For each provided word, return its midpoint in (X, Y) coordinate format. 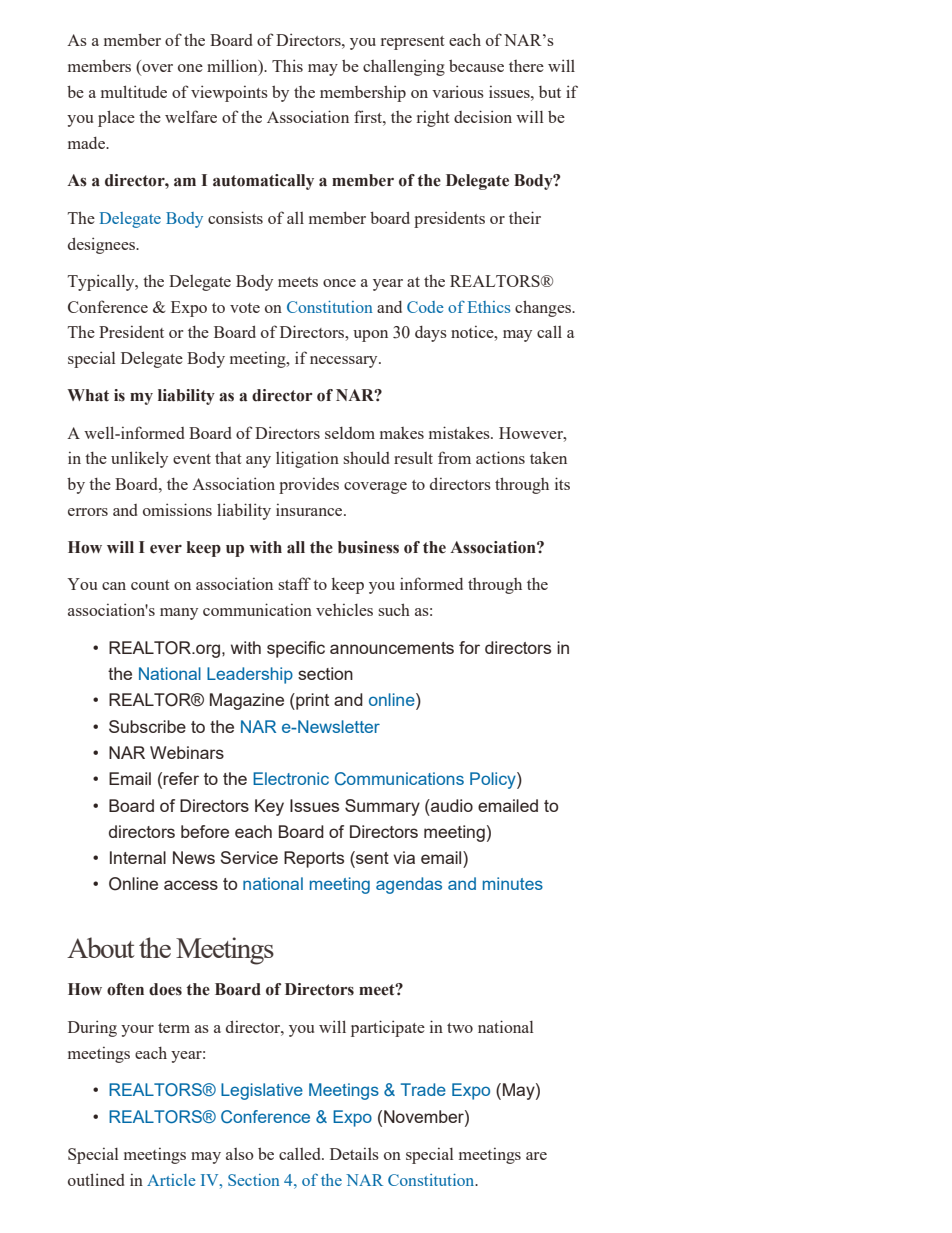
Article (171, 1180)
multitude (134, 91)
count (150, 585)
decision (483, 116)
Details (354, 1154)
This (287, 65)
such (394, 609)
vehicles (344, 610)
